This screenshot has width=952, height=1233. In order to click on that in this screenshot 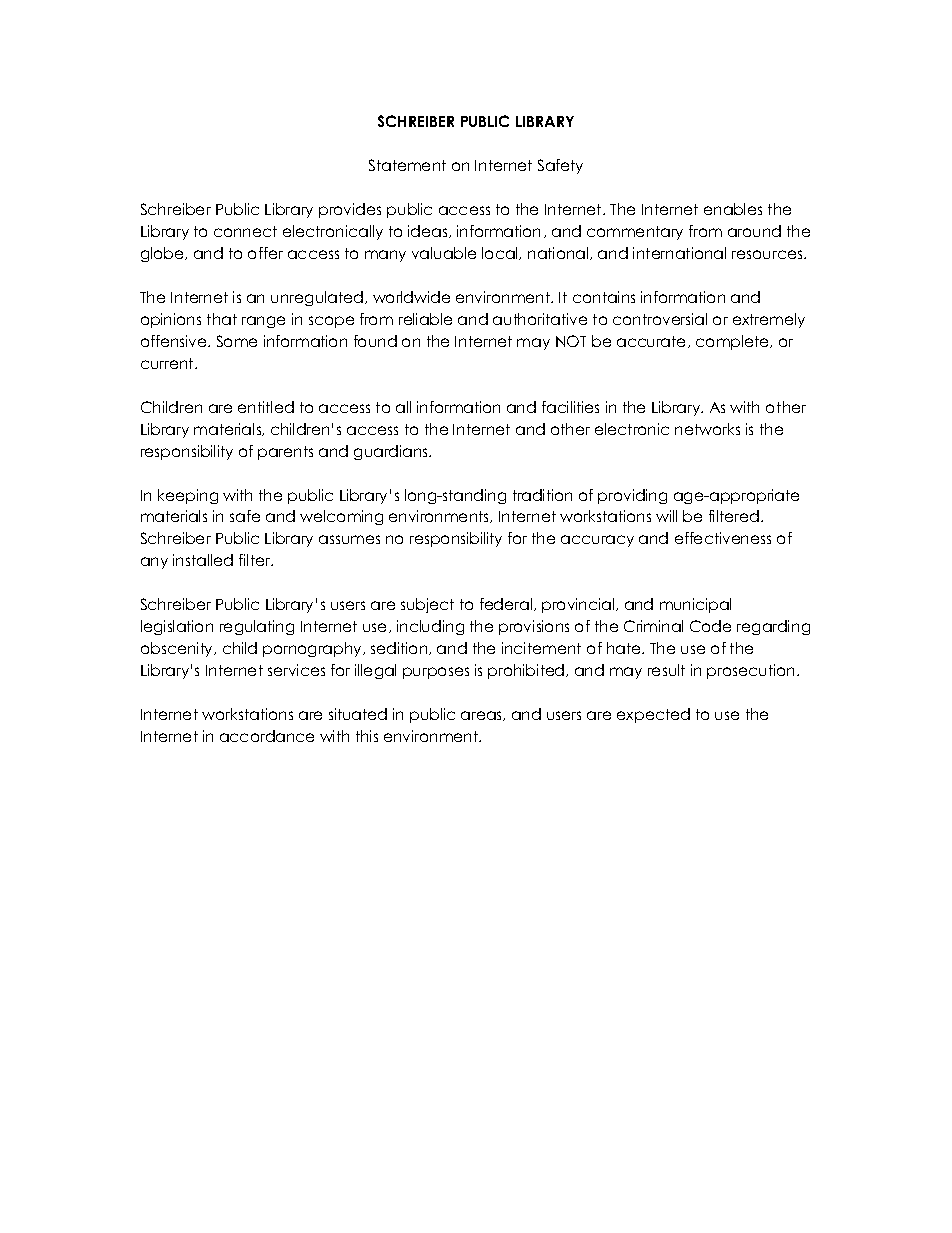, I will do `click(222, 319)`.
